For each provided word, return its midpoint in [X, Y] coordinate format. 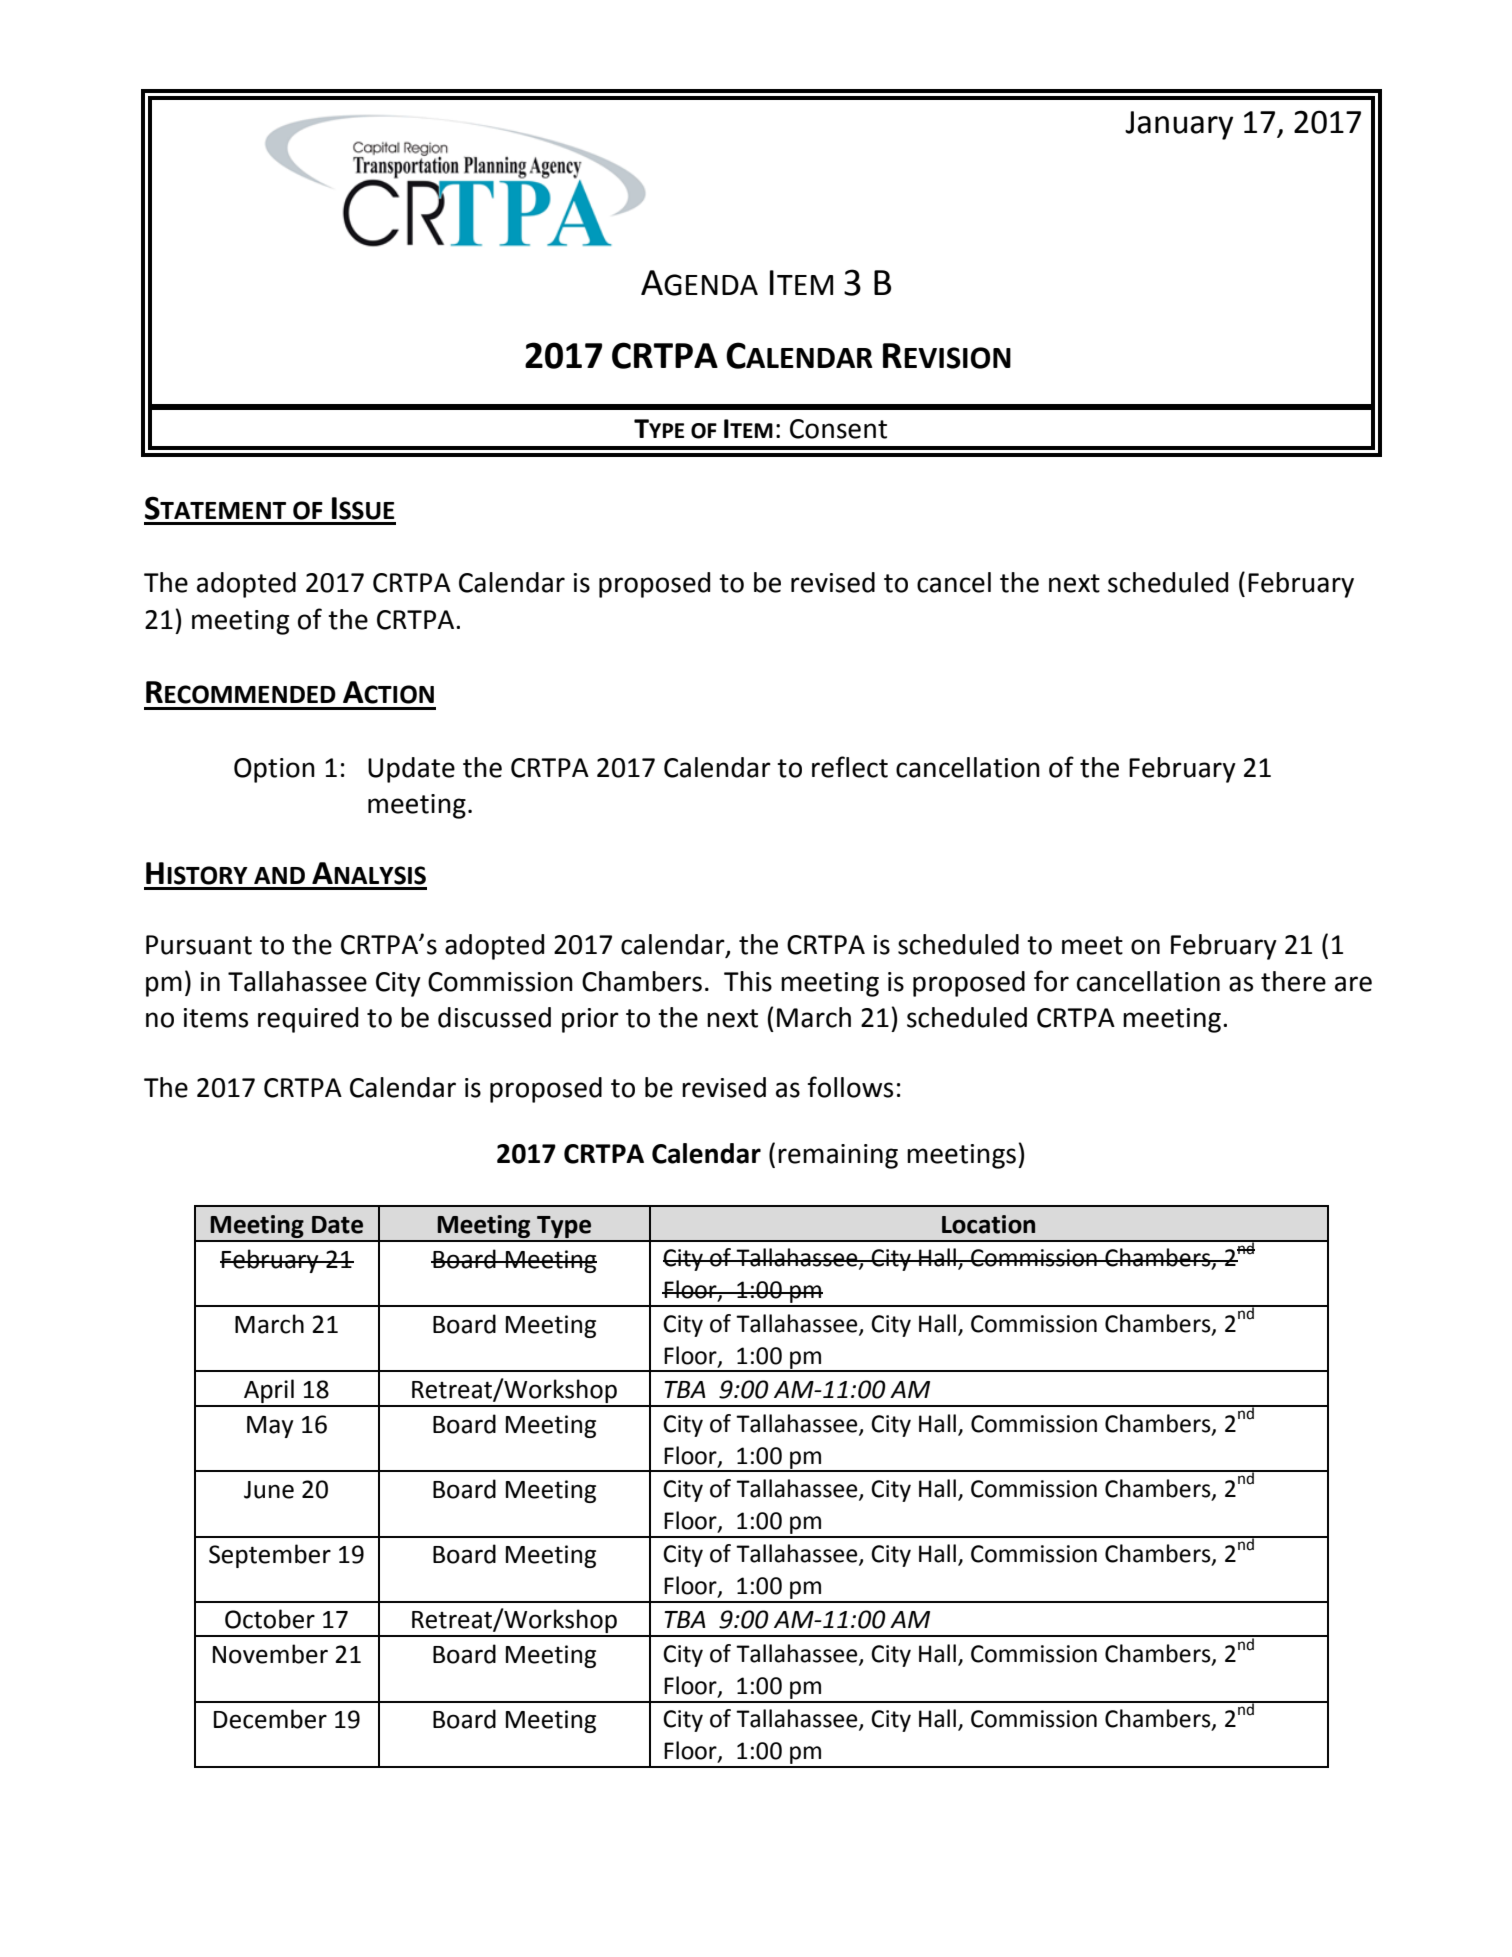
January [1179, 125]
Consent [838, 429]
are [1353, 984]
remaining [838, 1156]
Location [988, 1224]
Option [274, 770]
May [270, 1427]
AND [279, 875]
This [748, 981]
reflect [850, 767]
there [1293, 981]
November [270, 1654]
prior [590, 1020]
